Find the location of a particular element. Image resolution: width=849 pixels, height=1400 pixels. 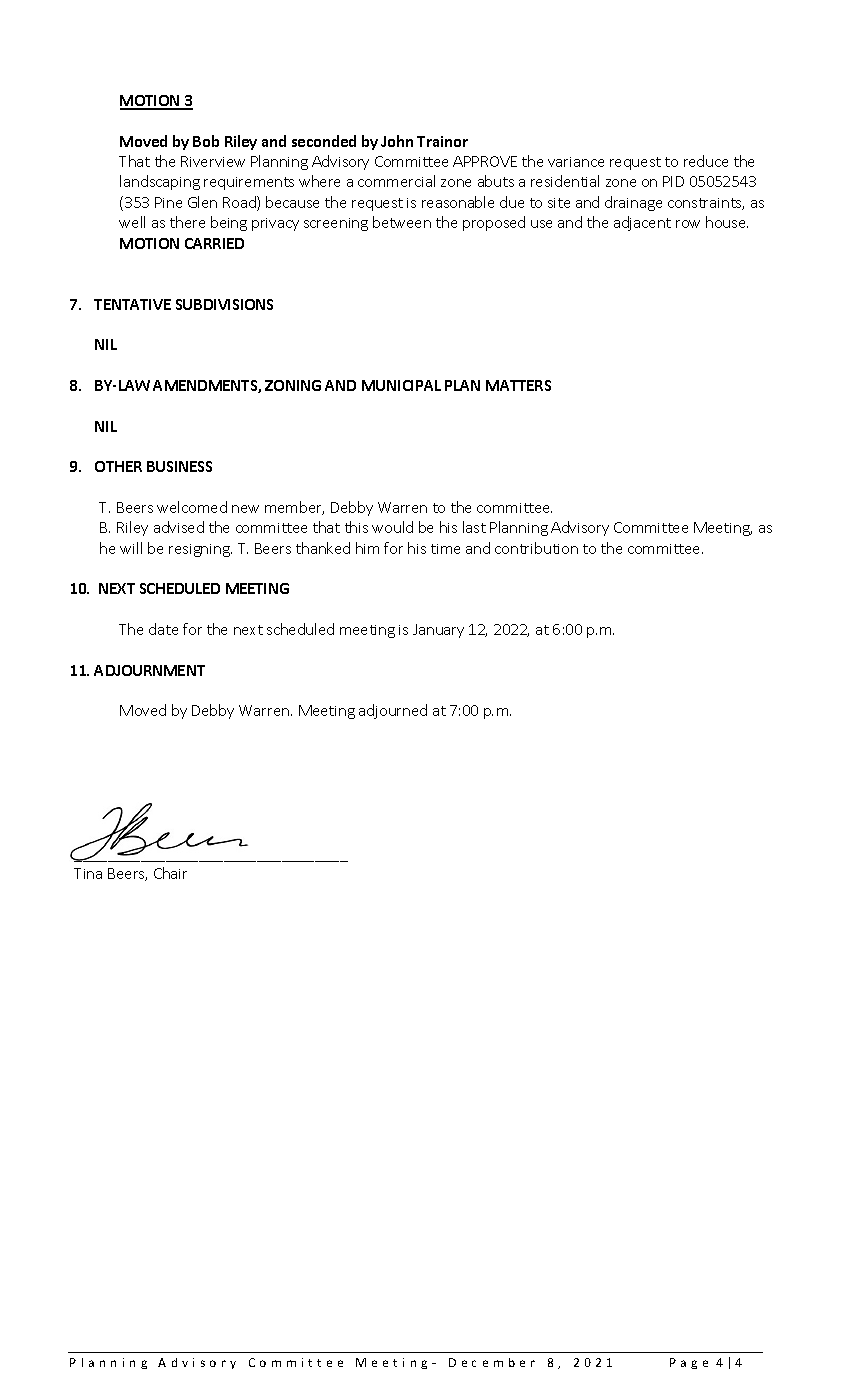

time is located at coordinates (445, 549).
